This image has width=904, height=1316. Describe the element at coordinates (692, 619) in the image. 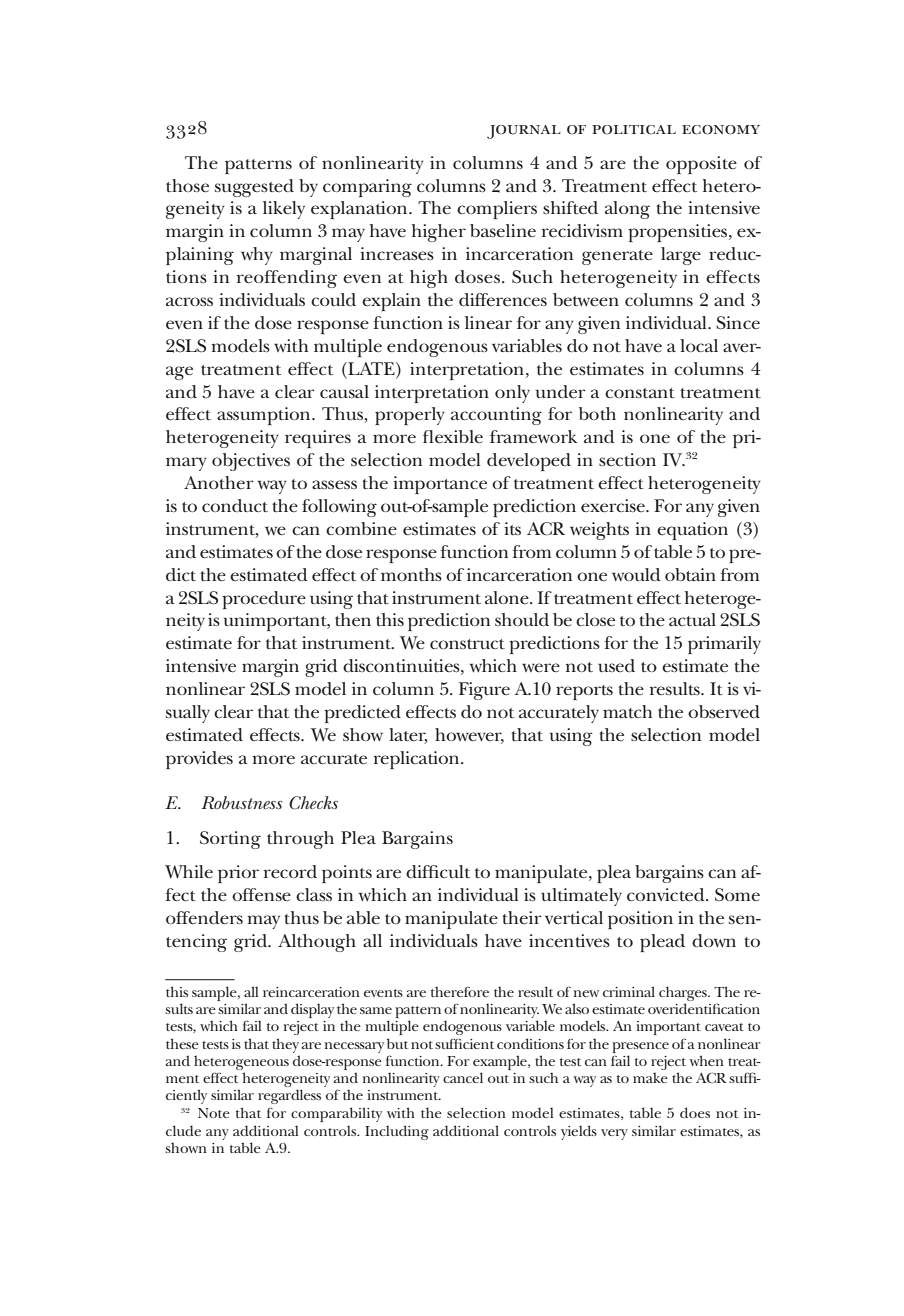

I see `actual` at that location.
